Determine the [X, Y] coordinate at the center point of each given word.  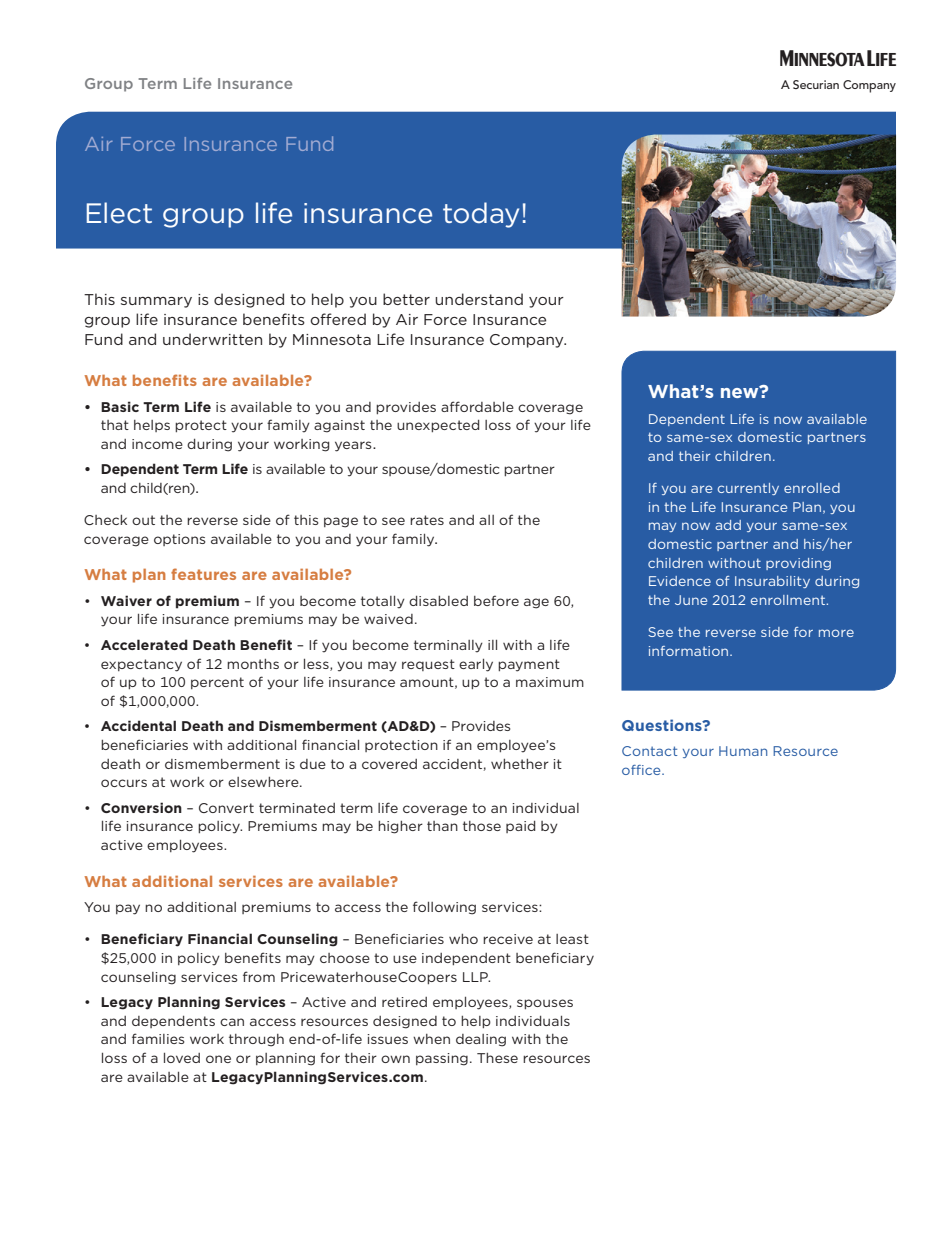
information [690, 651]
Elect [119, 213]
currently [748, 489]
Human [743, 751]
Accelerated [144, 644]
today [481, 215]
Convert [226, 808]
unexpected [438, 426]
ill [492, 645]
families [158, 1038]
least [572, 939]
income [157, 444]
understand [479, 299]
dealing [481, 1040]
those [482, 826]
